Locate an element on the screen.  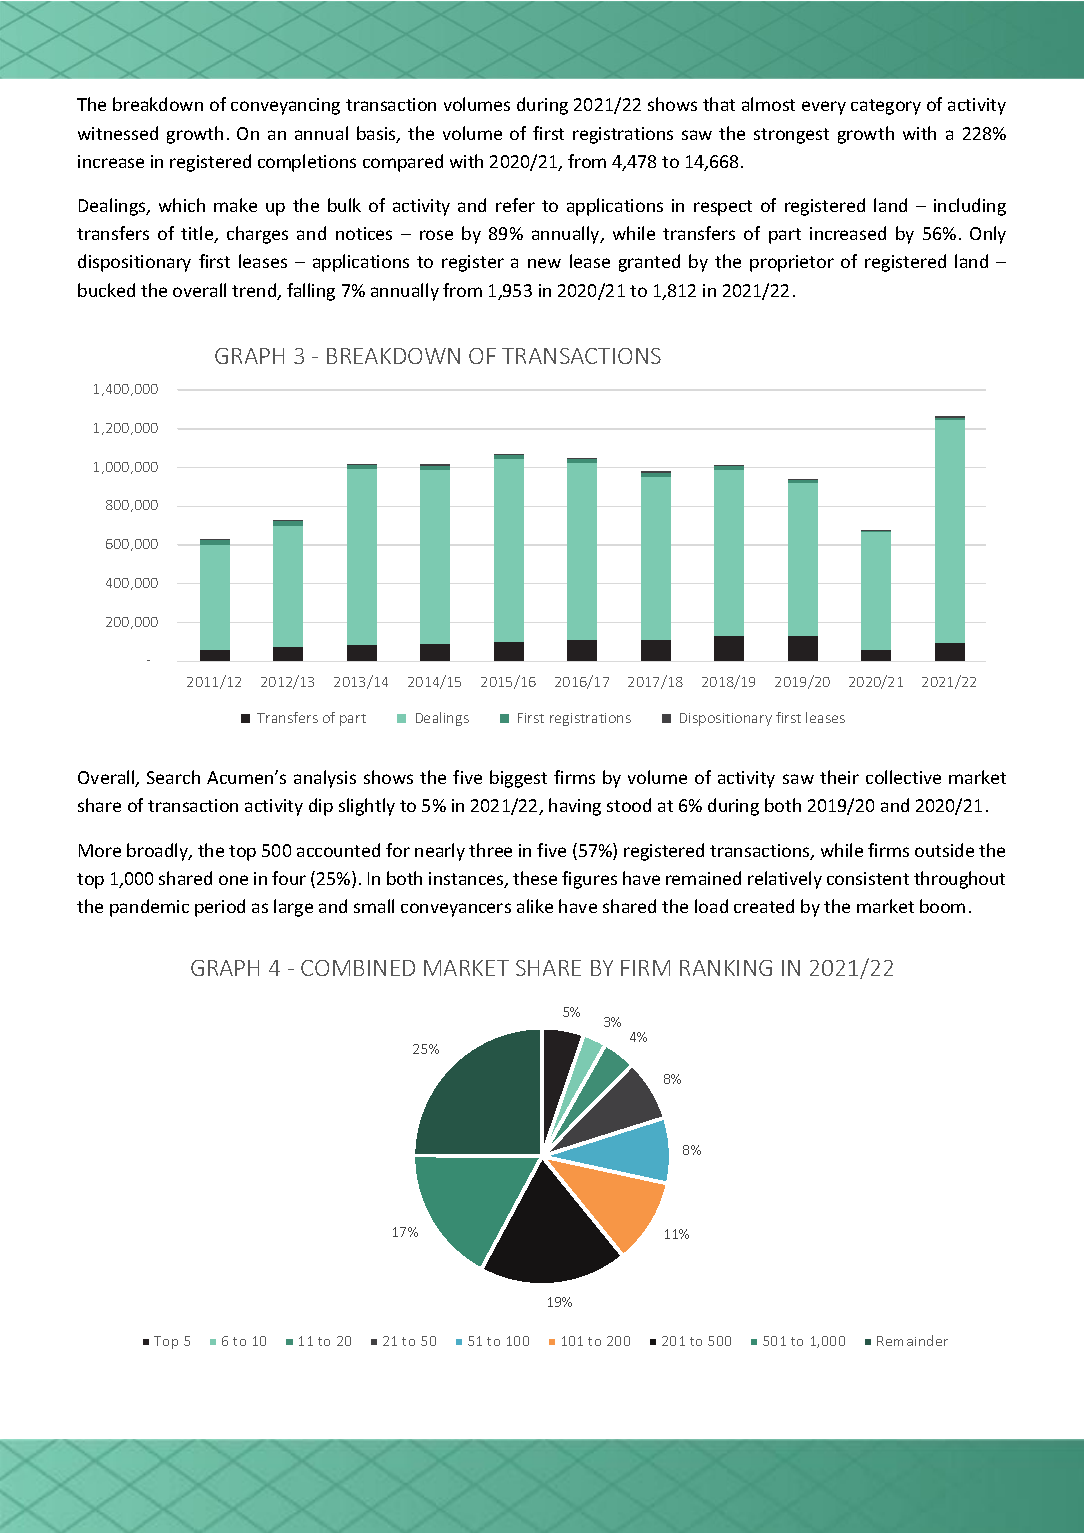
Remainder is located at coordinates (912, 1340).
